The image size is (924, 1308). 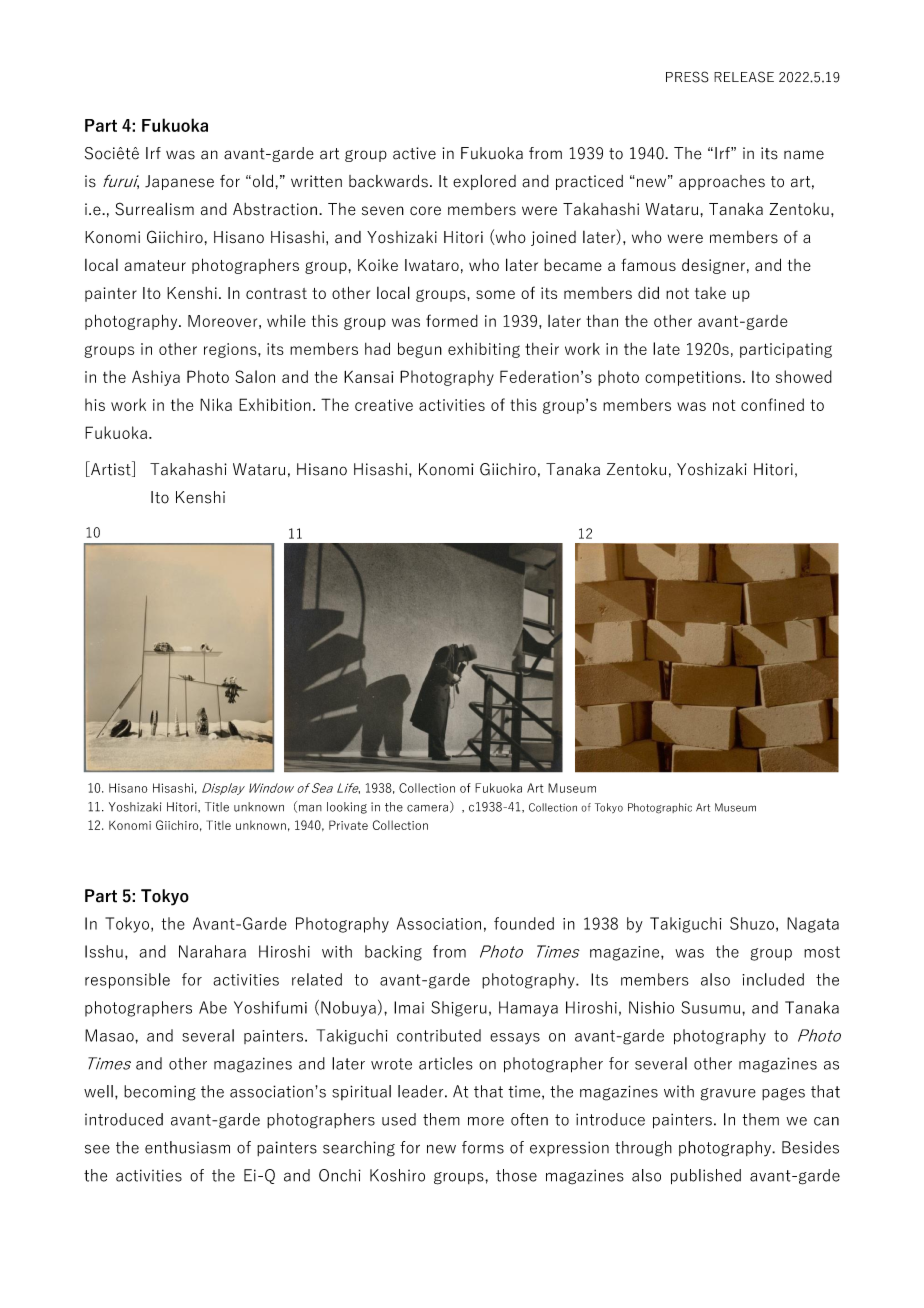 What do you see at coordinates (744, 77) in the page?
I see `RELEASE` at bounding box center [744, 77].
